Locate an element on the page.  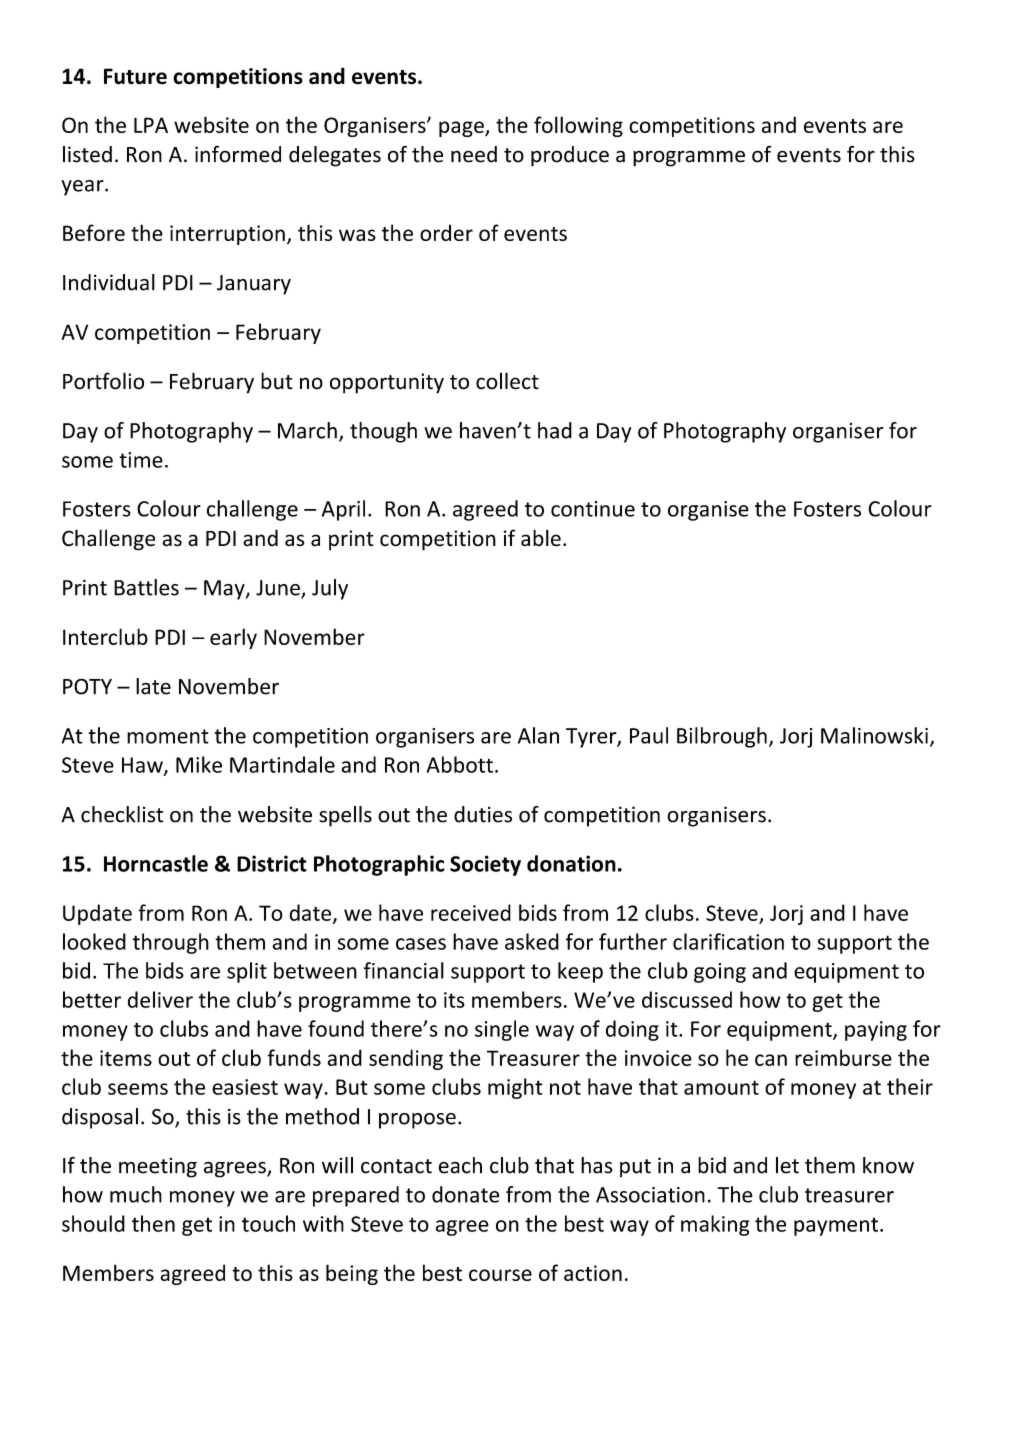
late is located at coordinates (153, 686).
